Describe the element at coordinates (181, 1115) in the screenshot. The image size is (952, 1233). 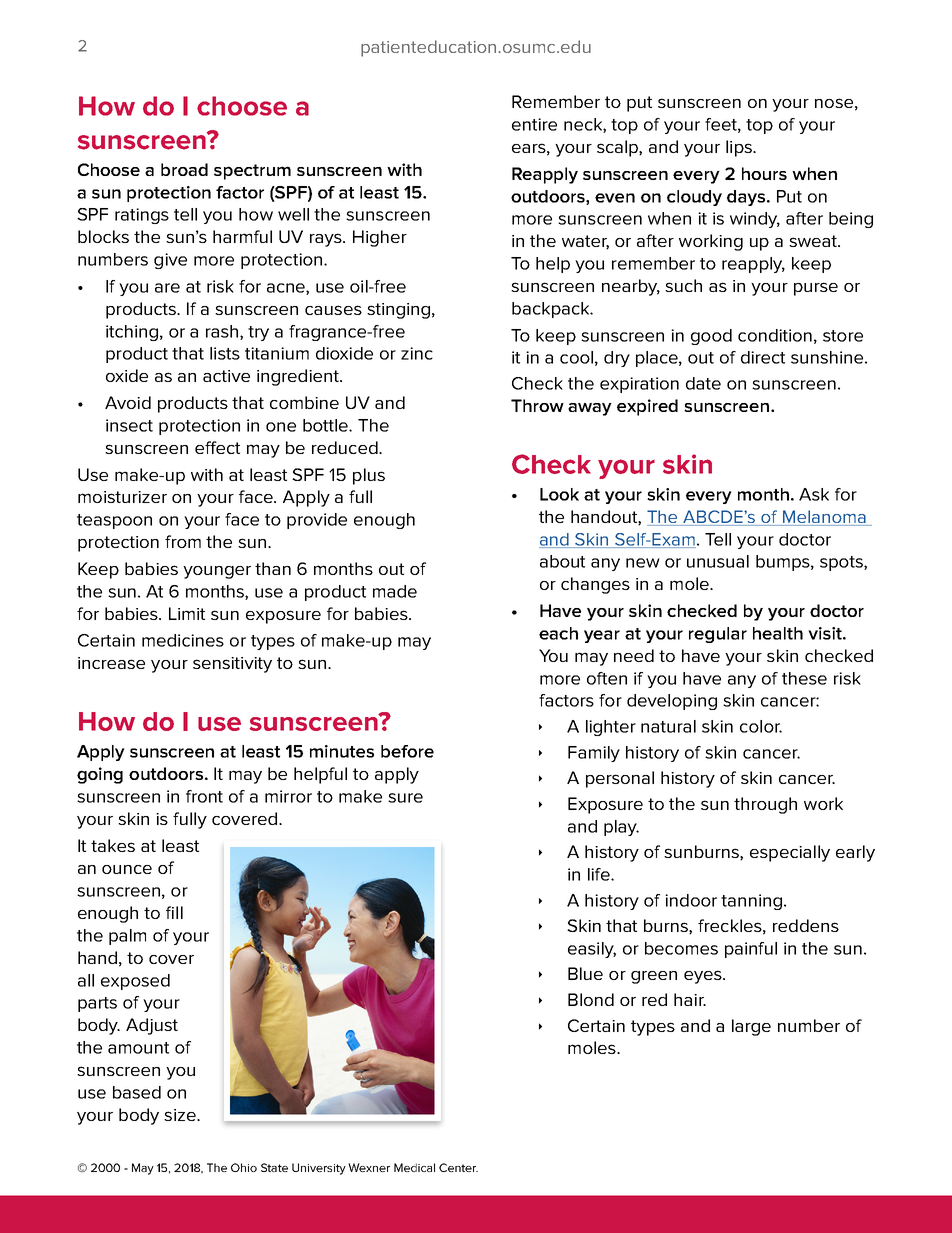
I see `size` at that location.
